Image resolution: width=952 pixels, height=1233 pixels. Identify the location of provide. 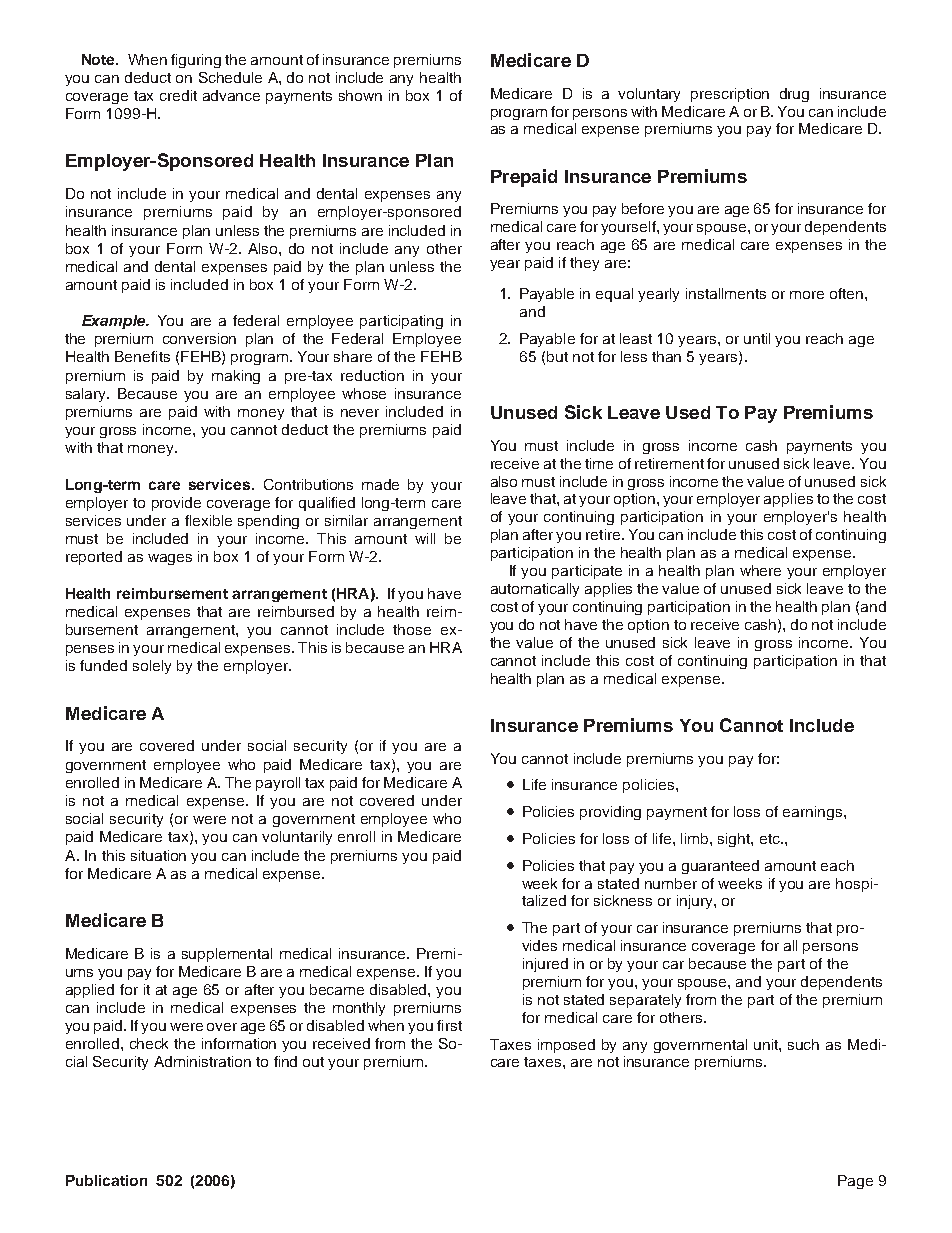
(176, 504).
